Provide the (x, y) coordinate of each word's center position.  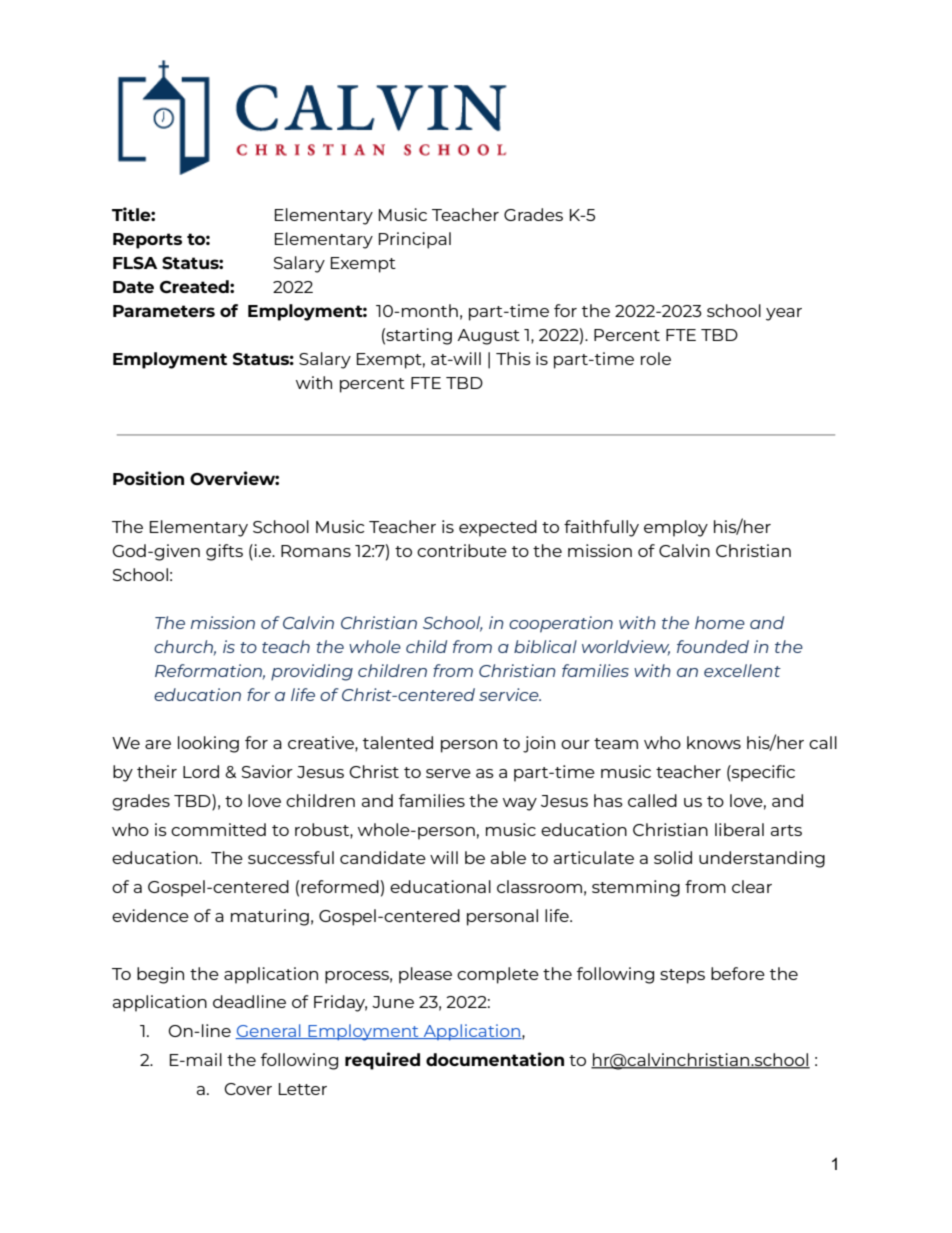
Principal (415, 240)
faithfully (601, 528)
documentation (495, 1059)
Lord (201, 771)
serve (448, 773)
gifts (224, 552)
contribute (462, 550)
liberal (739, 829)
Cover (248, 1089)
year (784, 314)
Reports (147, 241)
